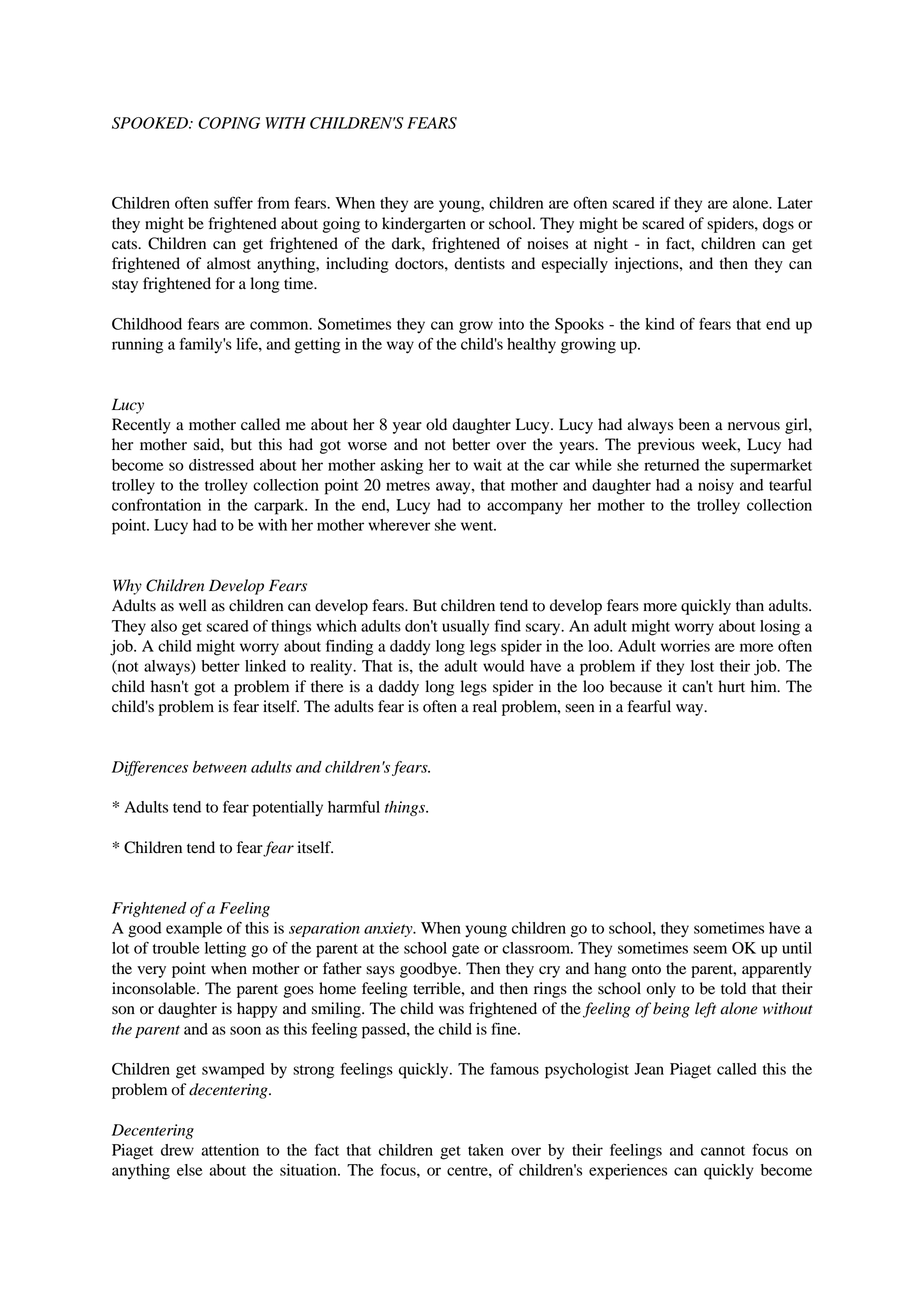 The width and height of the image is (924, 1308). What do you see at coordinates (694, 424) in the image?
I see `been` at bounding box center [694, 424].
